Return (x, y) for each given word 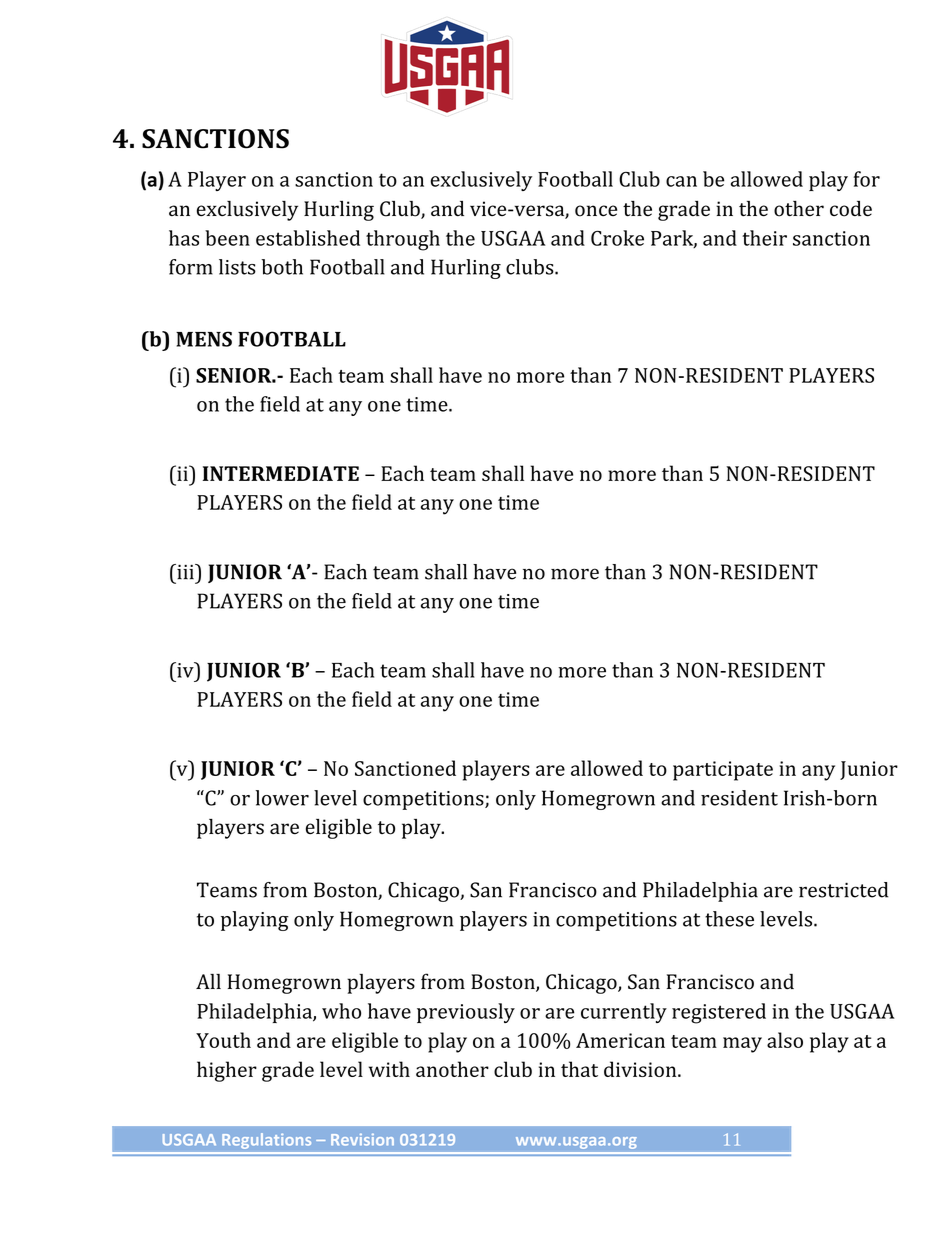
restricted (844, 890)
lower (282, 798)
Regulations (266, 1141)
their (764, 238)
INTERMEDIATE (281, 473)
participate (723, 771)
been (227, 238)
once (596, 211)
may (742, 1045)
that (579, 1069)
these (729, 919)
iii (185, 572)
